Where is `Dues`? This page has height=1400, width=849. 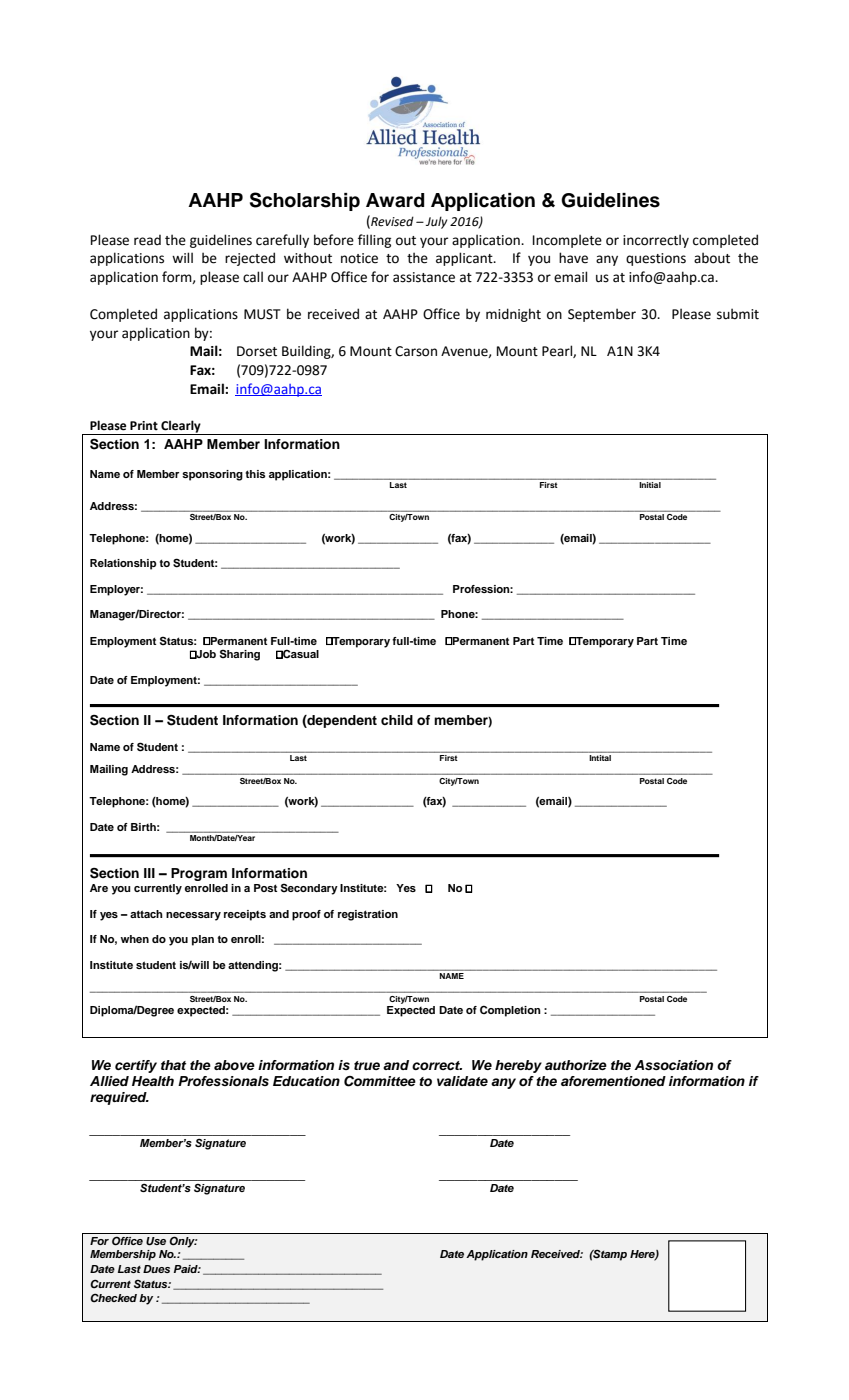
Dues is located at coordinates (156, 1269).
